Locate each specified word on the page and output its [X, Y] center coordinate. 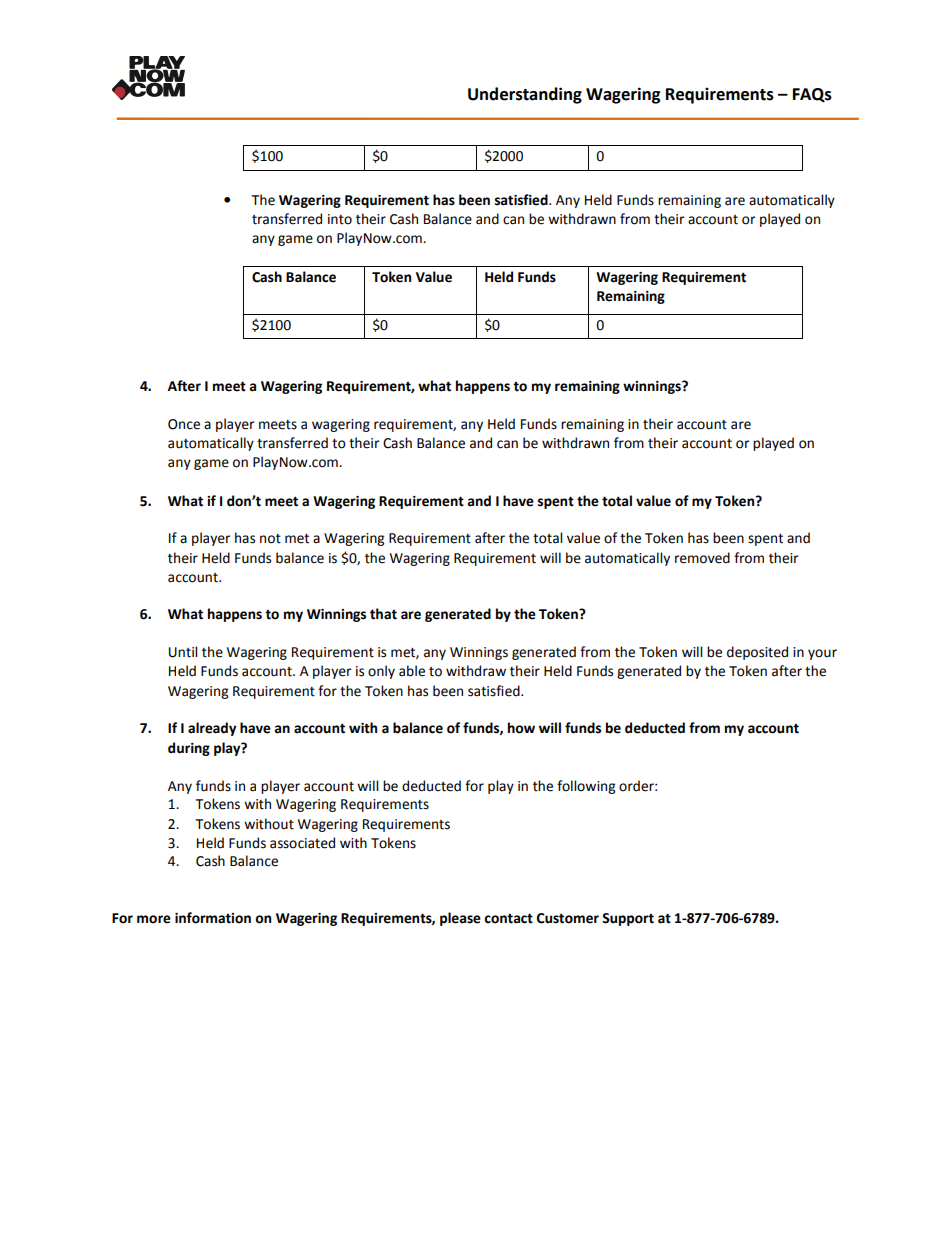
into [340, 219]
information [213, 918]
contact [508, 918]
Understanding [525, 95]
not [270, 539]
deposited [757, 653]
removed [702, 558]
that [383, 614]
